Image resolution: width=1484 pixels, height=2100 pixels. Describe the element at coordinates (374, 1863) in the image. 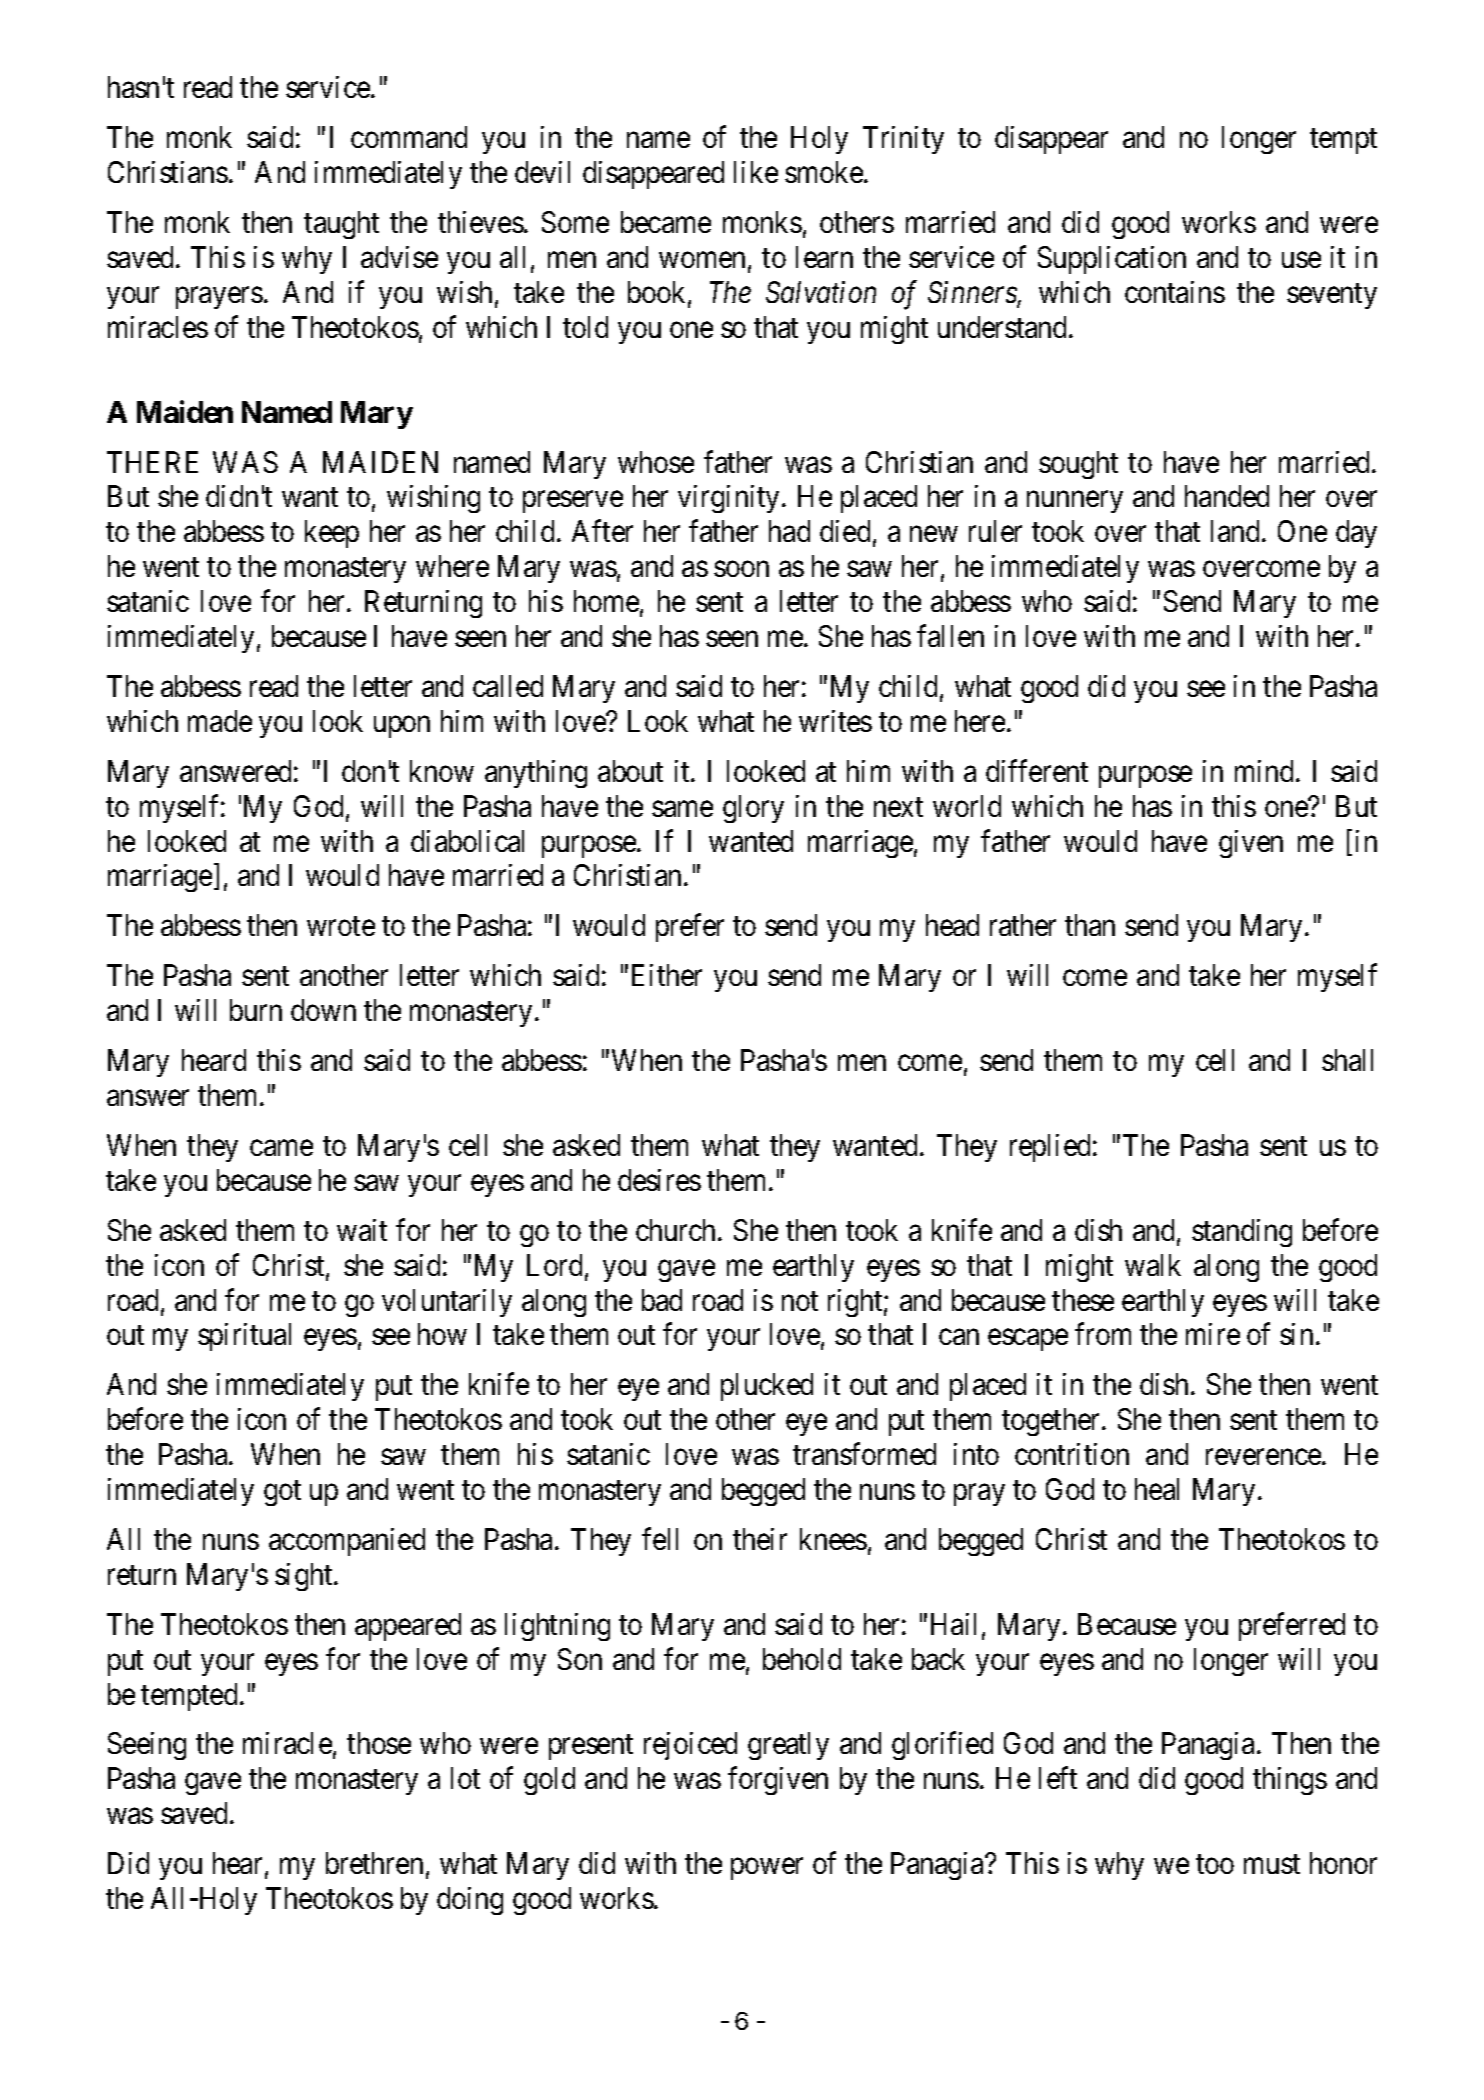

I see `brethren` at that location.
